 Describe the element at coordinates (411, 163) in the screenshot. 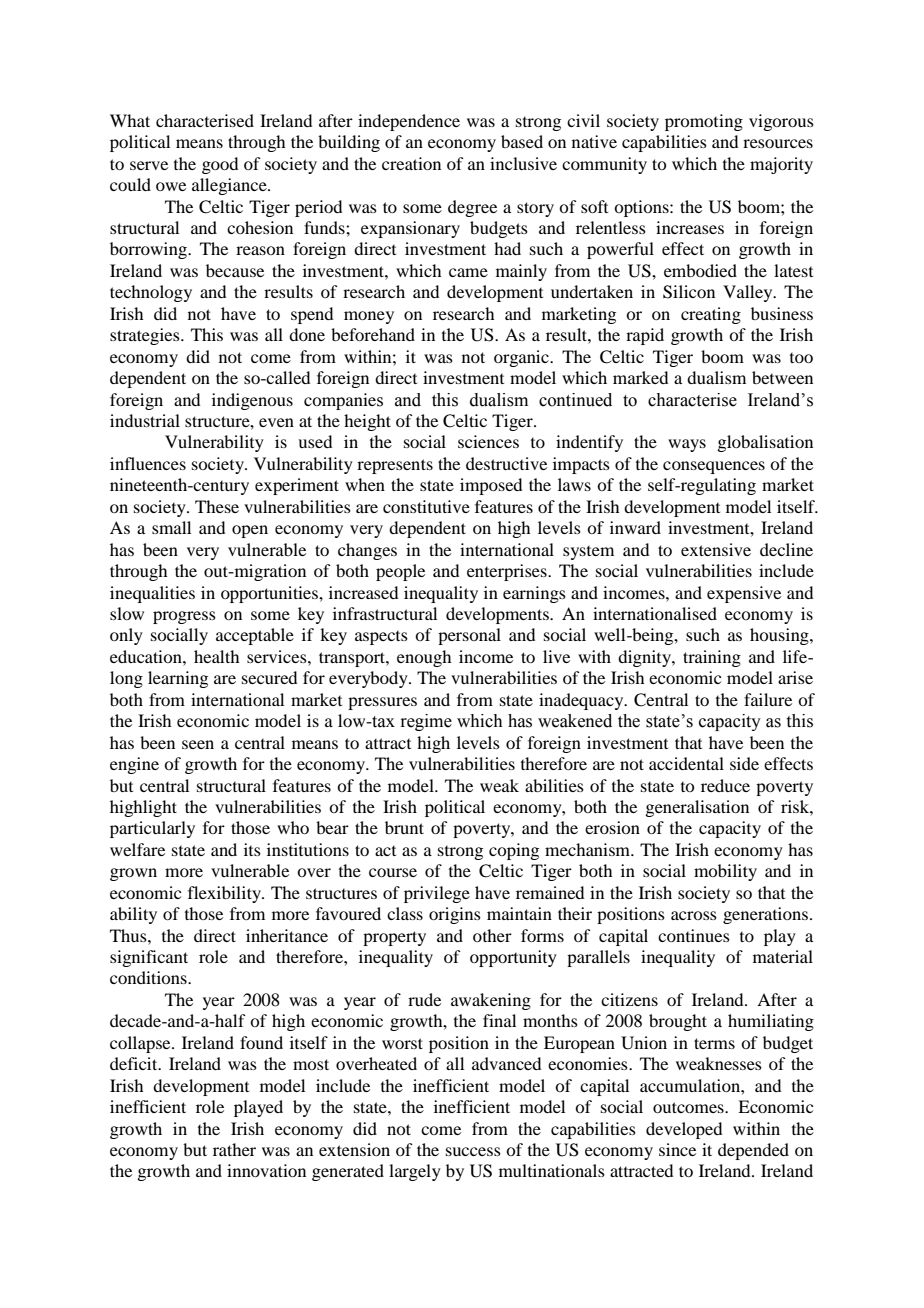

I see `creation` at that location.
